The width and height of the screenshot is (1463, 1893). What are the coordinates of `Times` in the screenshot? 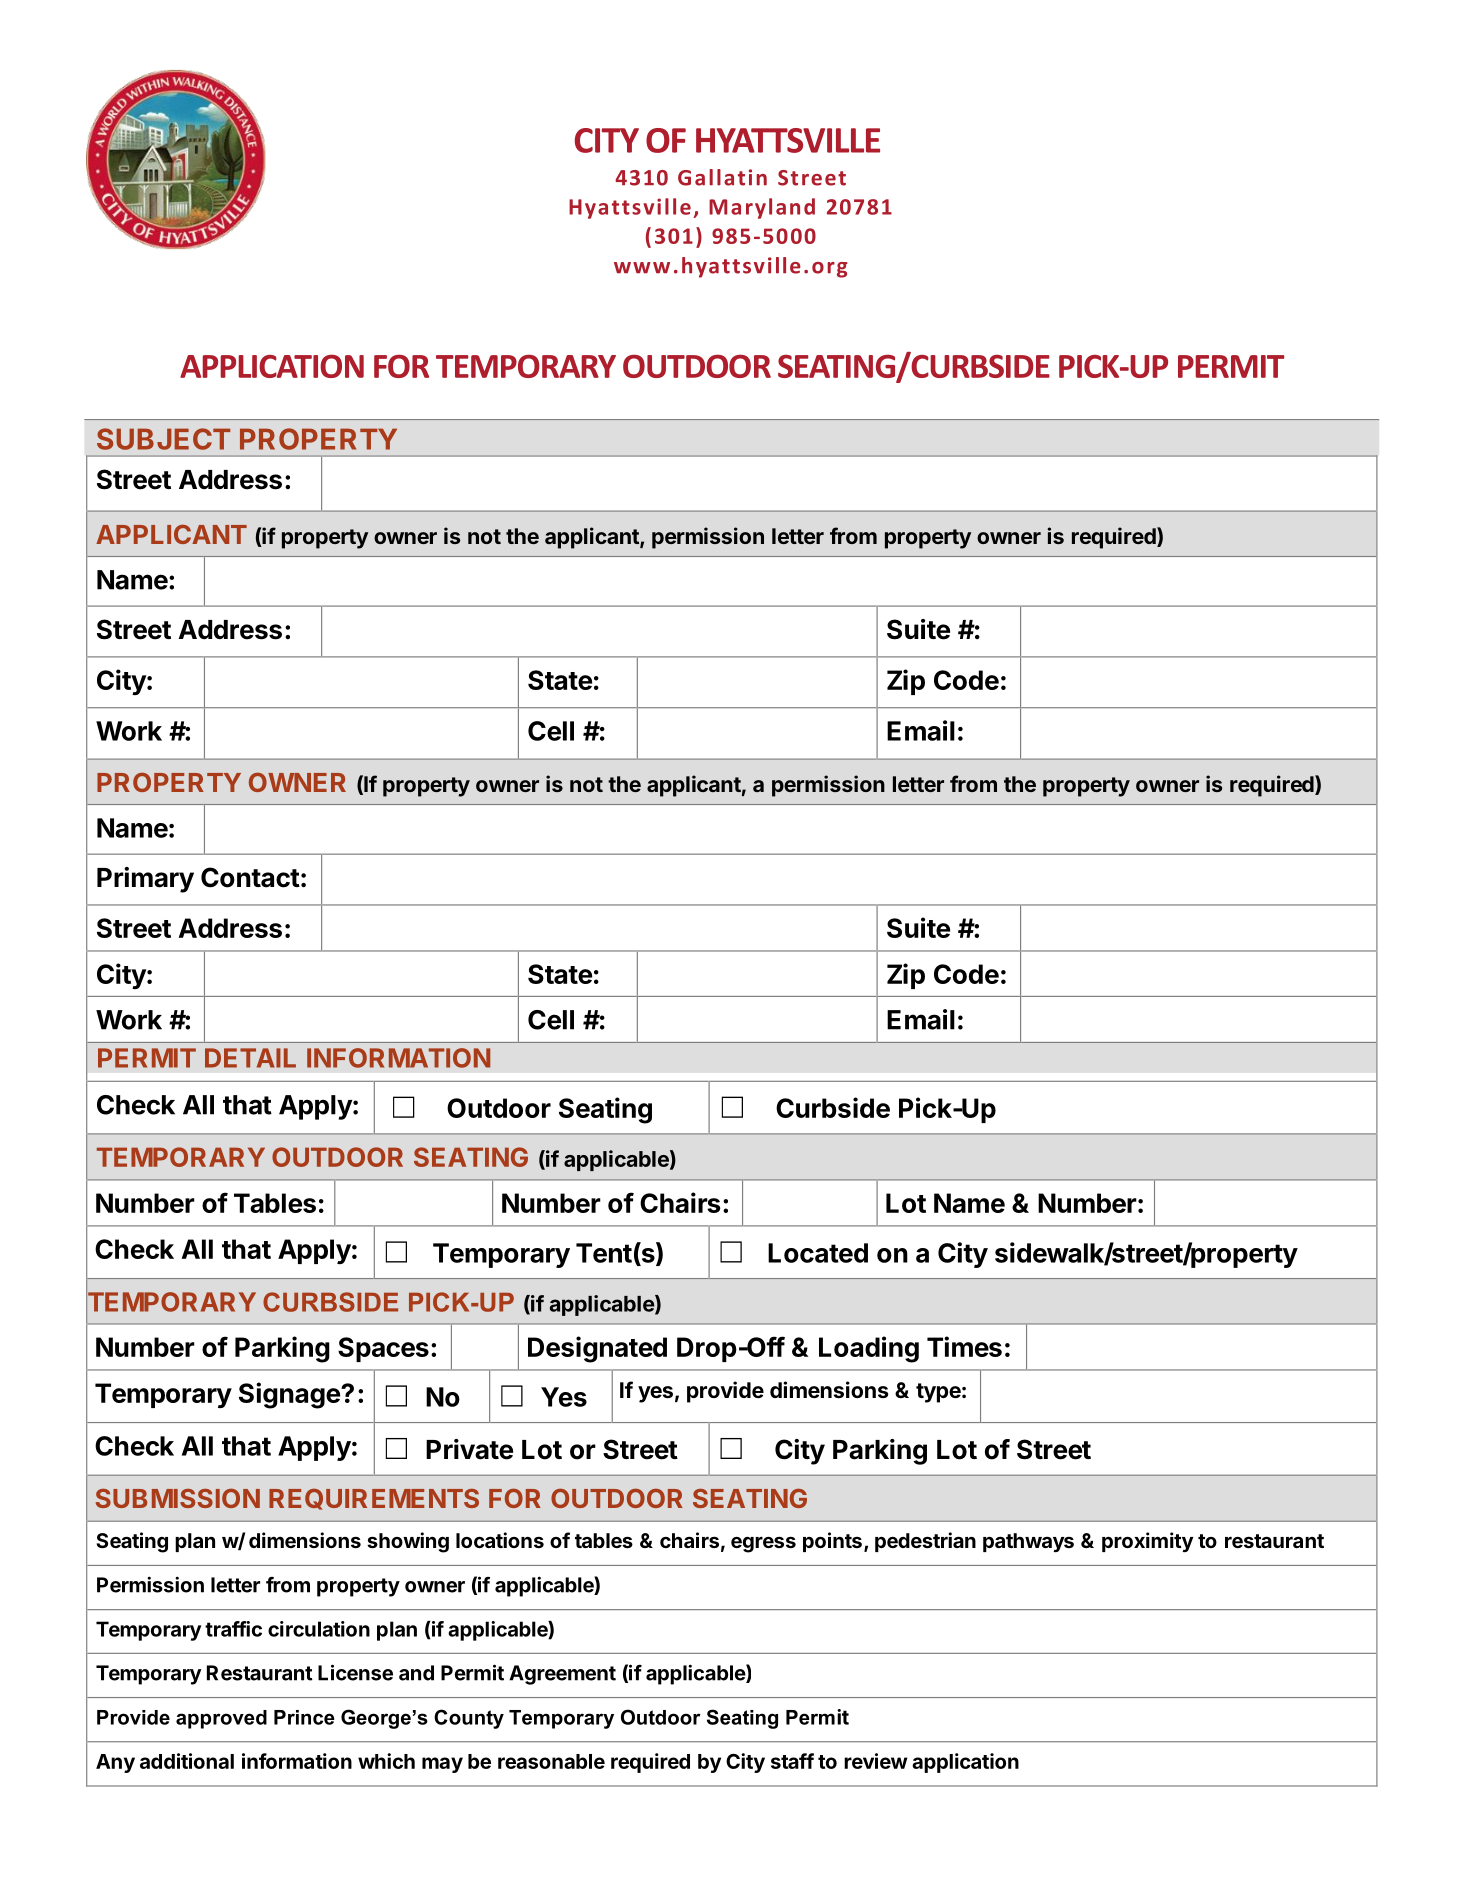 It's located at (964, 1346).
